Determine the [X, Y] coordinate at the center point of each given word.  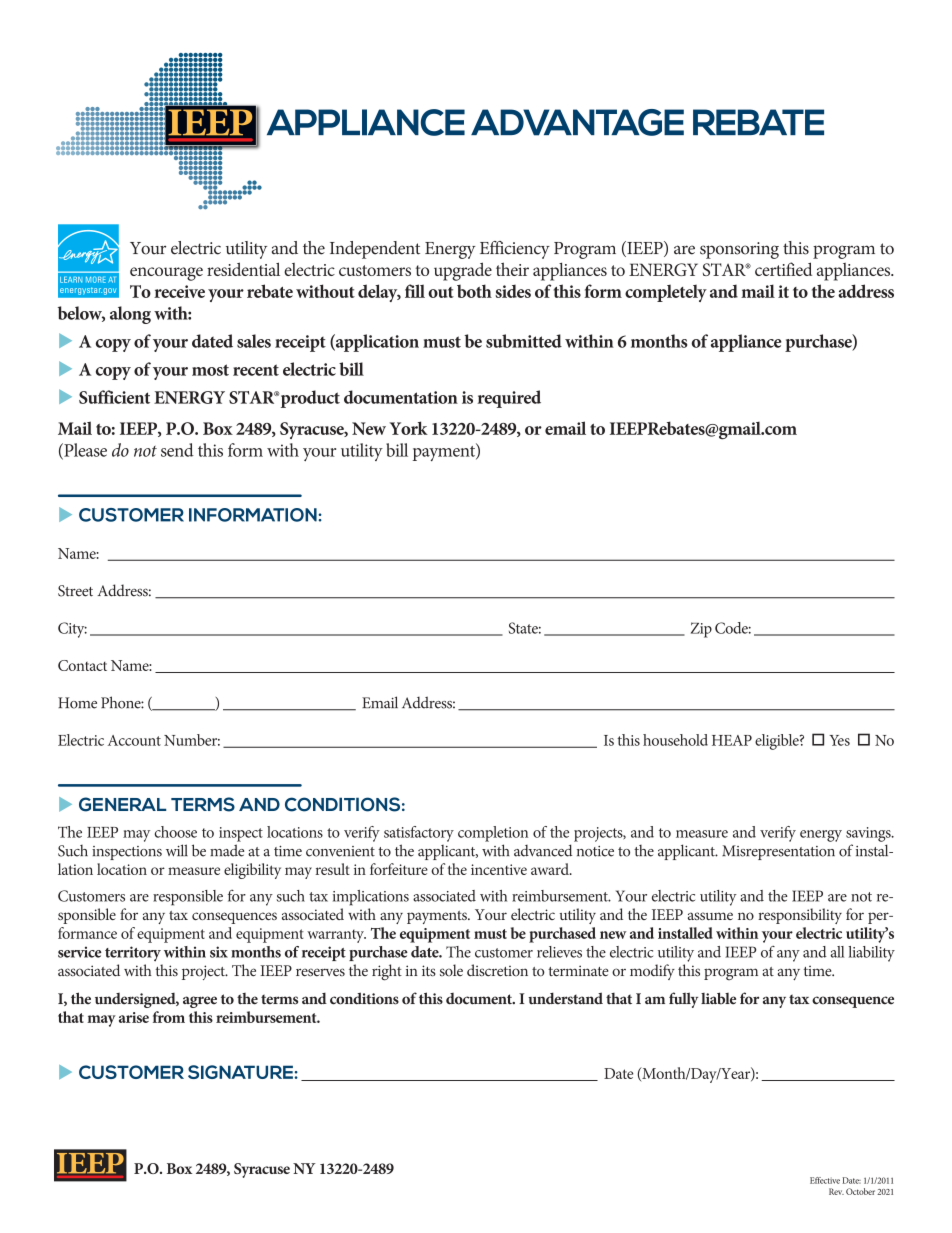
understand [565, 998]
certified [783, 269]
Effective [825, 1180]
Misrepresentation [778, 852]
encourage [166, 274]
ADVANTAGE [577, 122]
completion [493, 834]
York [409, 428]
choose [176, 832]
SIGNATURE [241, 1072]
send [177, 450]
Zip [701, 630]
